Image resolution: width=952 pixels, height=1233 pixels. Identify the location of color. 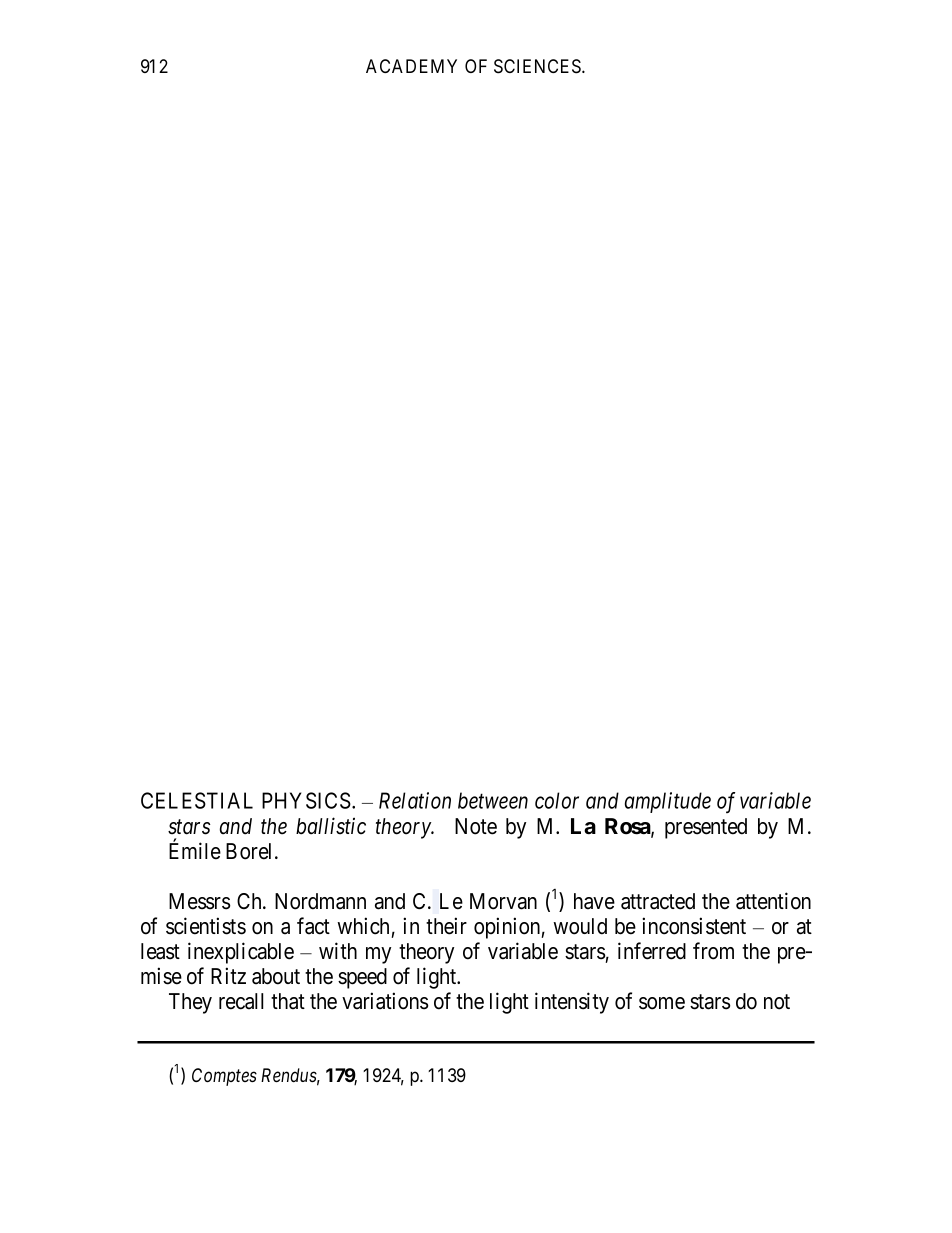
(557, 800).
